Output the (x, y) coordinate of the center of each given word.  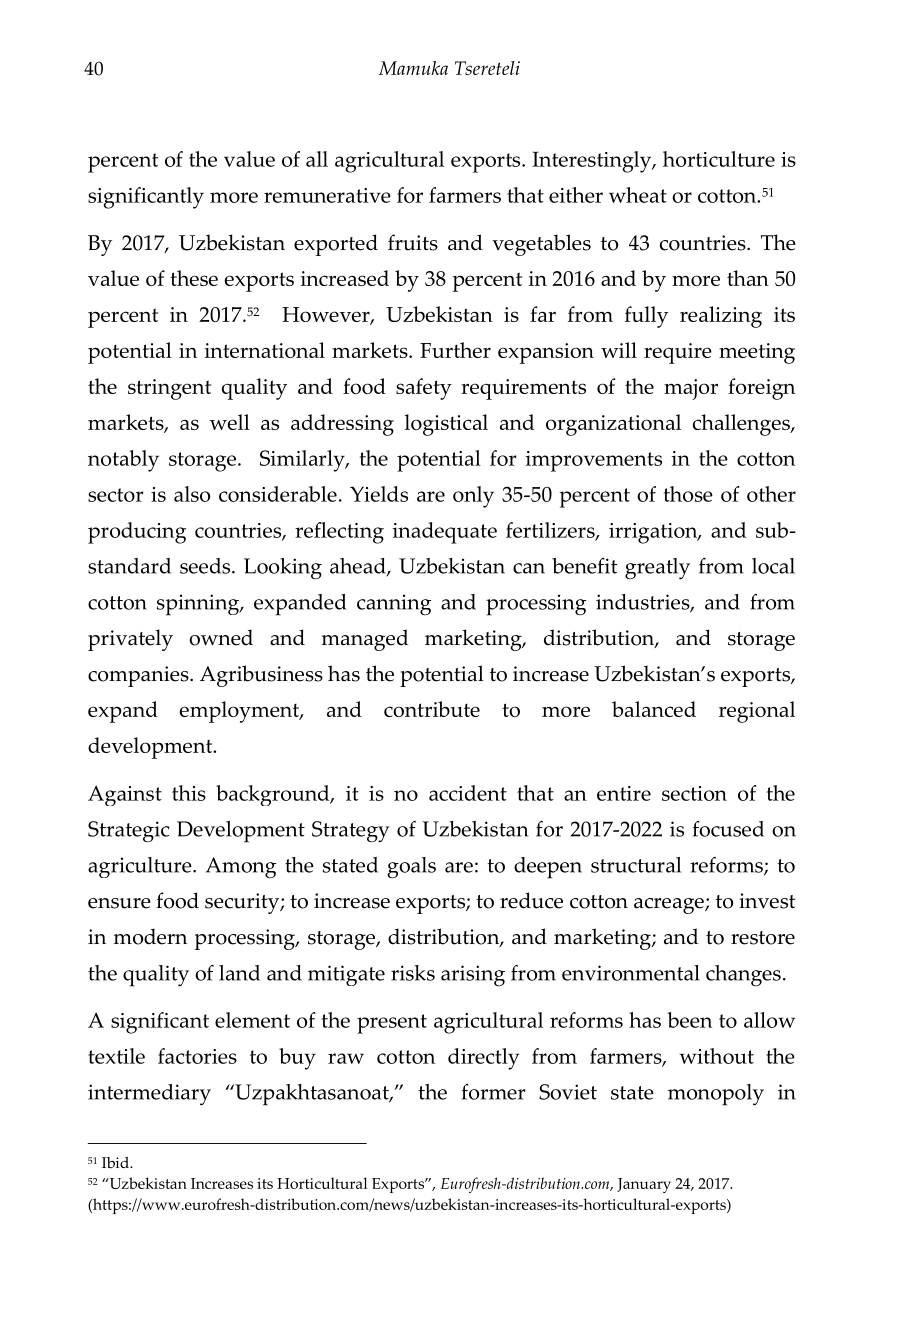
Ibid (116, 1163)
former (493, 1092)
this (189, 793)
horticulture (719, 159)
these (194, 278)
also (192, 494)
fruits (413, 242)
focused (728, 829)
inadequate (445, 533)
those (688, 494)
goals (411, 868)
